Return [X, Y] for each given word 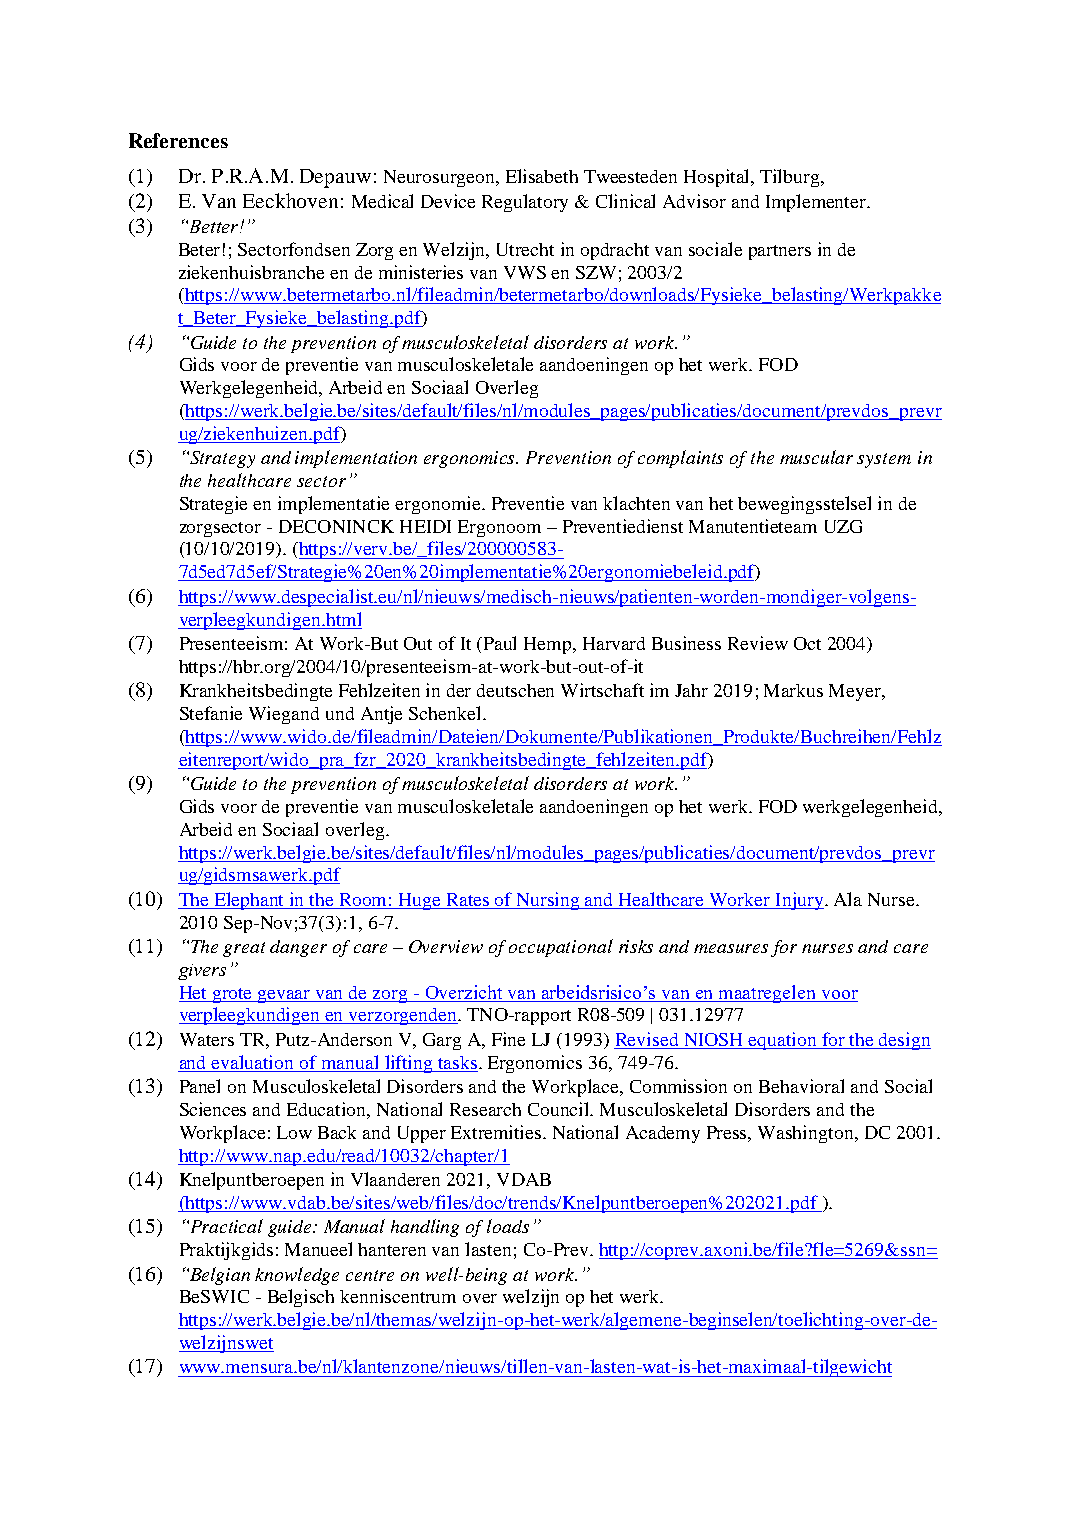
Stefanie [211, 713]
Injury [799, 901]
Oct [807, 643]
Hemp [549, 645]
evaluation [252, 1062]
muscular [816, 457]
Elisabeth [542, 176]
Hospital [718, 178]
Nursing [548, 901]
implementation [356, 459]
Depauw [335, 178]
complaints [680, 459]
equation [783, 1041]
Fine [508, 1039]
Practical [225, 1226]
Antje [381, 715]
